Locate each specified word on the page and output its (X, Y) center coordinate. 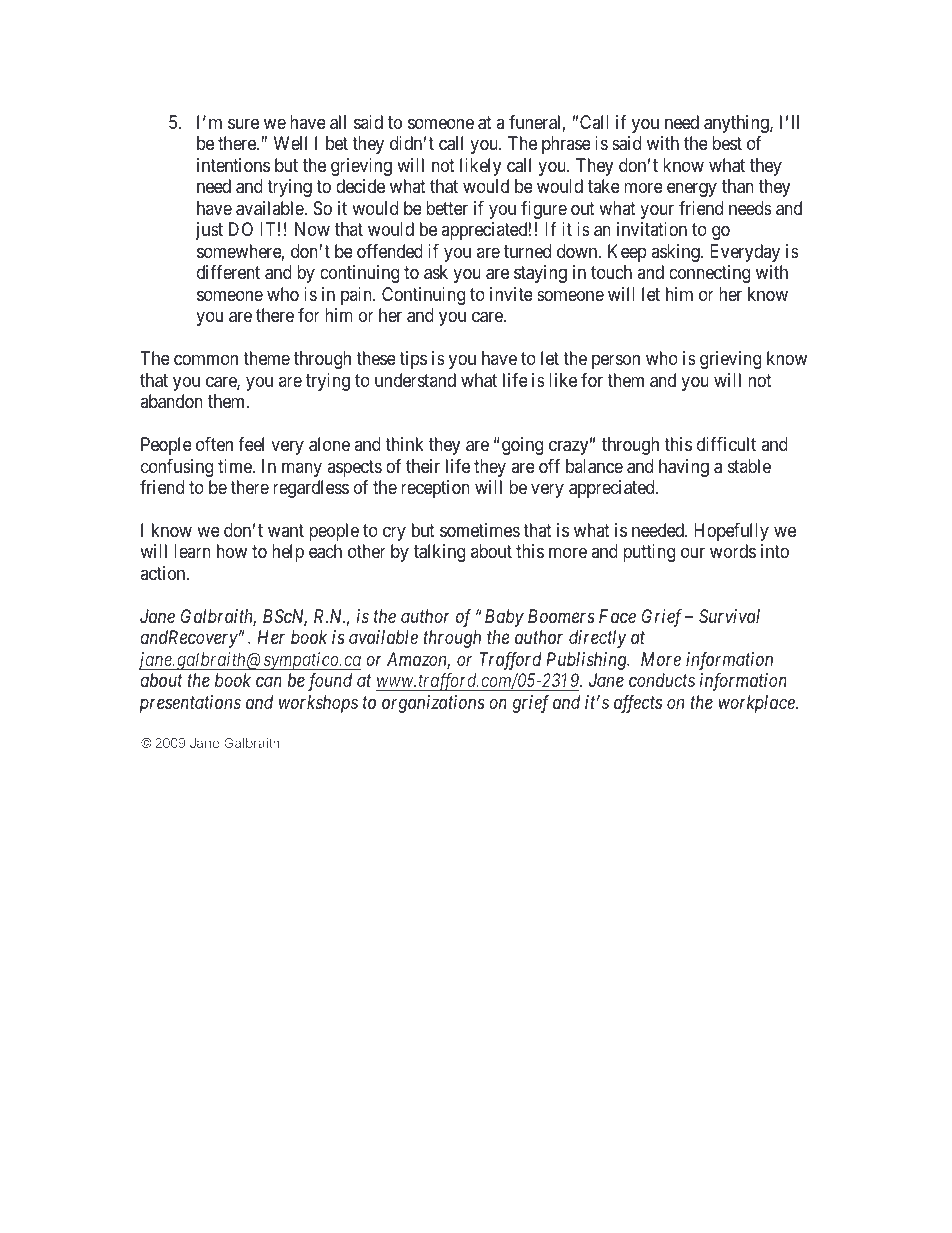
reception (435, 489)
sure (243, 123)
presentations (190, 704)
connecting (709, 274)
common (206, 360)
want (286, 530)
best (727, 143)
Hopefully (731, 532)
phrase (566, 145)
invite (511, 294)
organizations (433, 704)
